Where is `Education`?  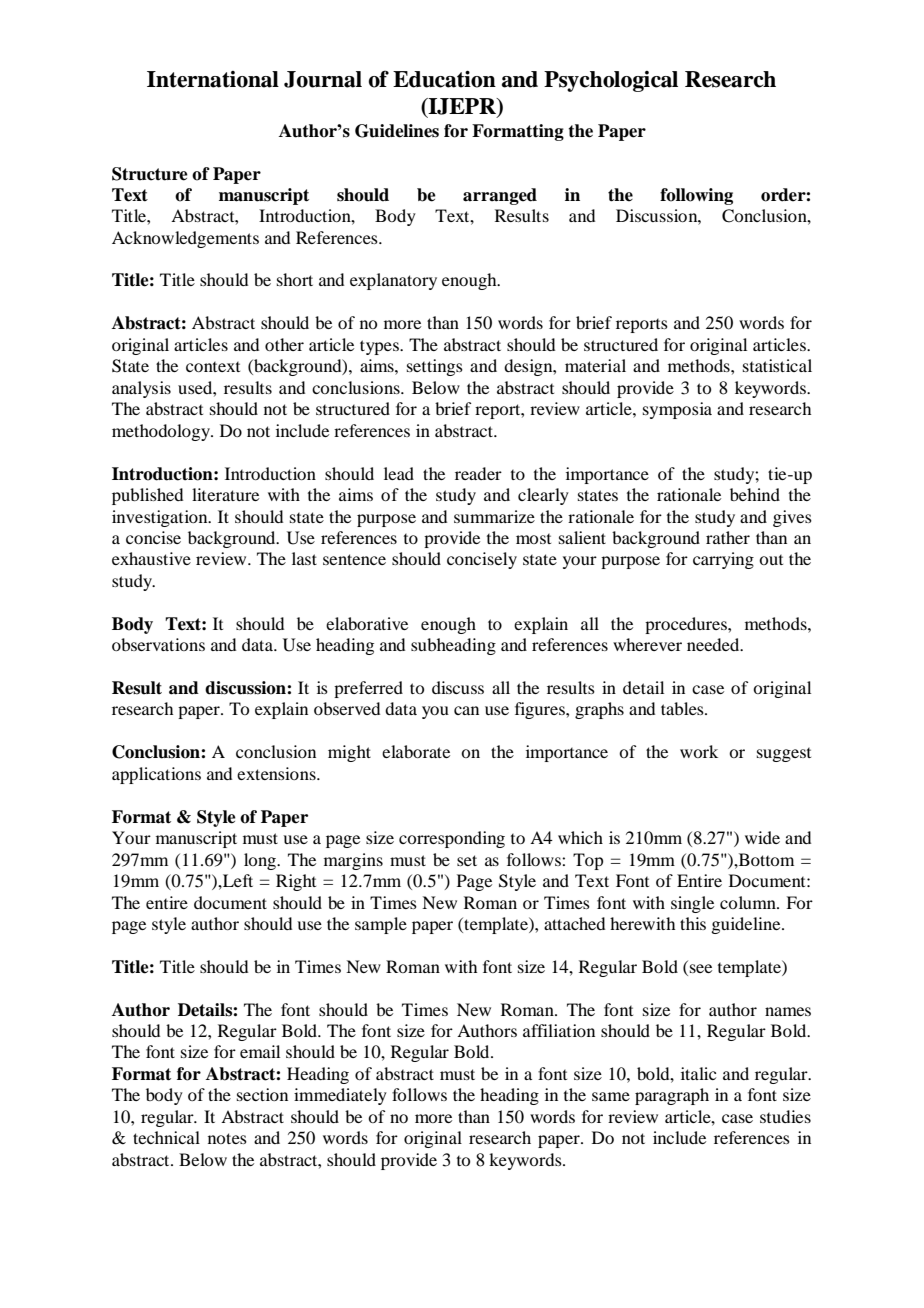 Education is located at coordinates (444, 79).
